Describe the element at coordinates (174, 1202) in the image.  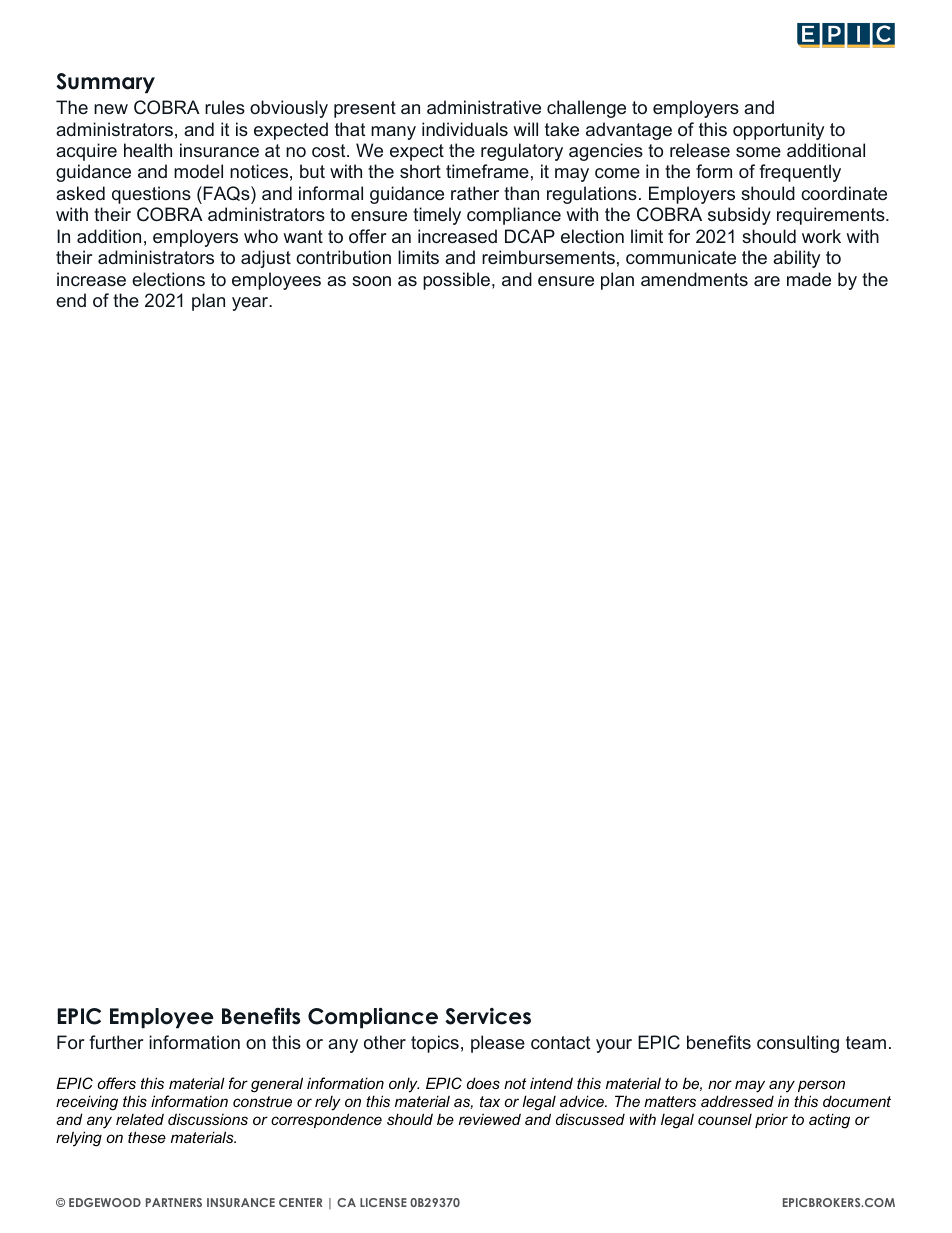
I see `PARTNERS` at that location.
